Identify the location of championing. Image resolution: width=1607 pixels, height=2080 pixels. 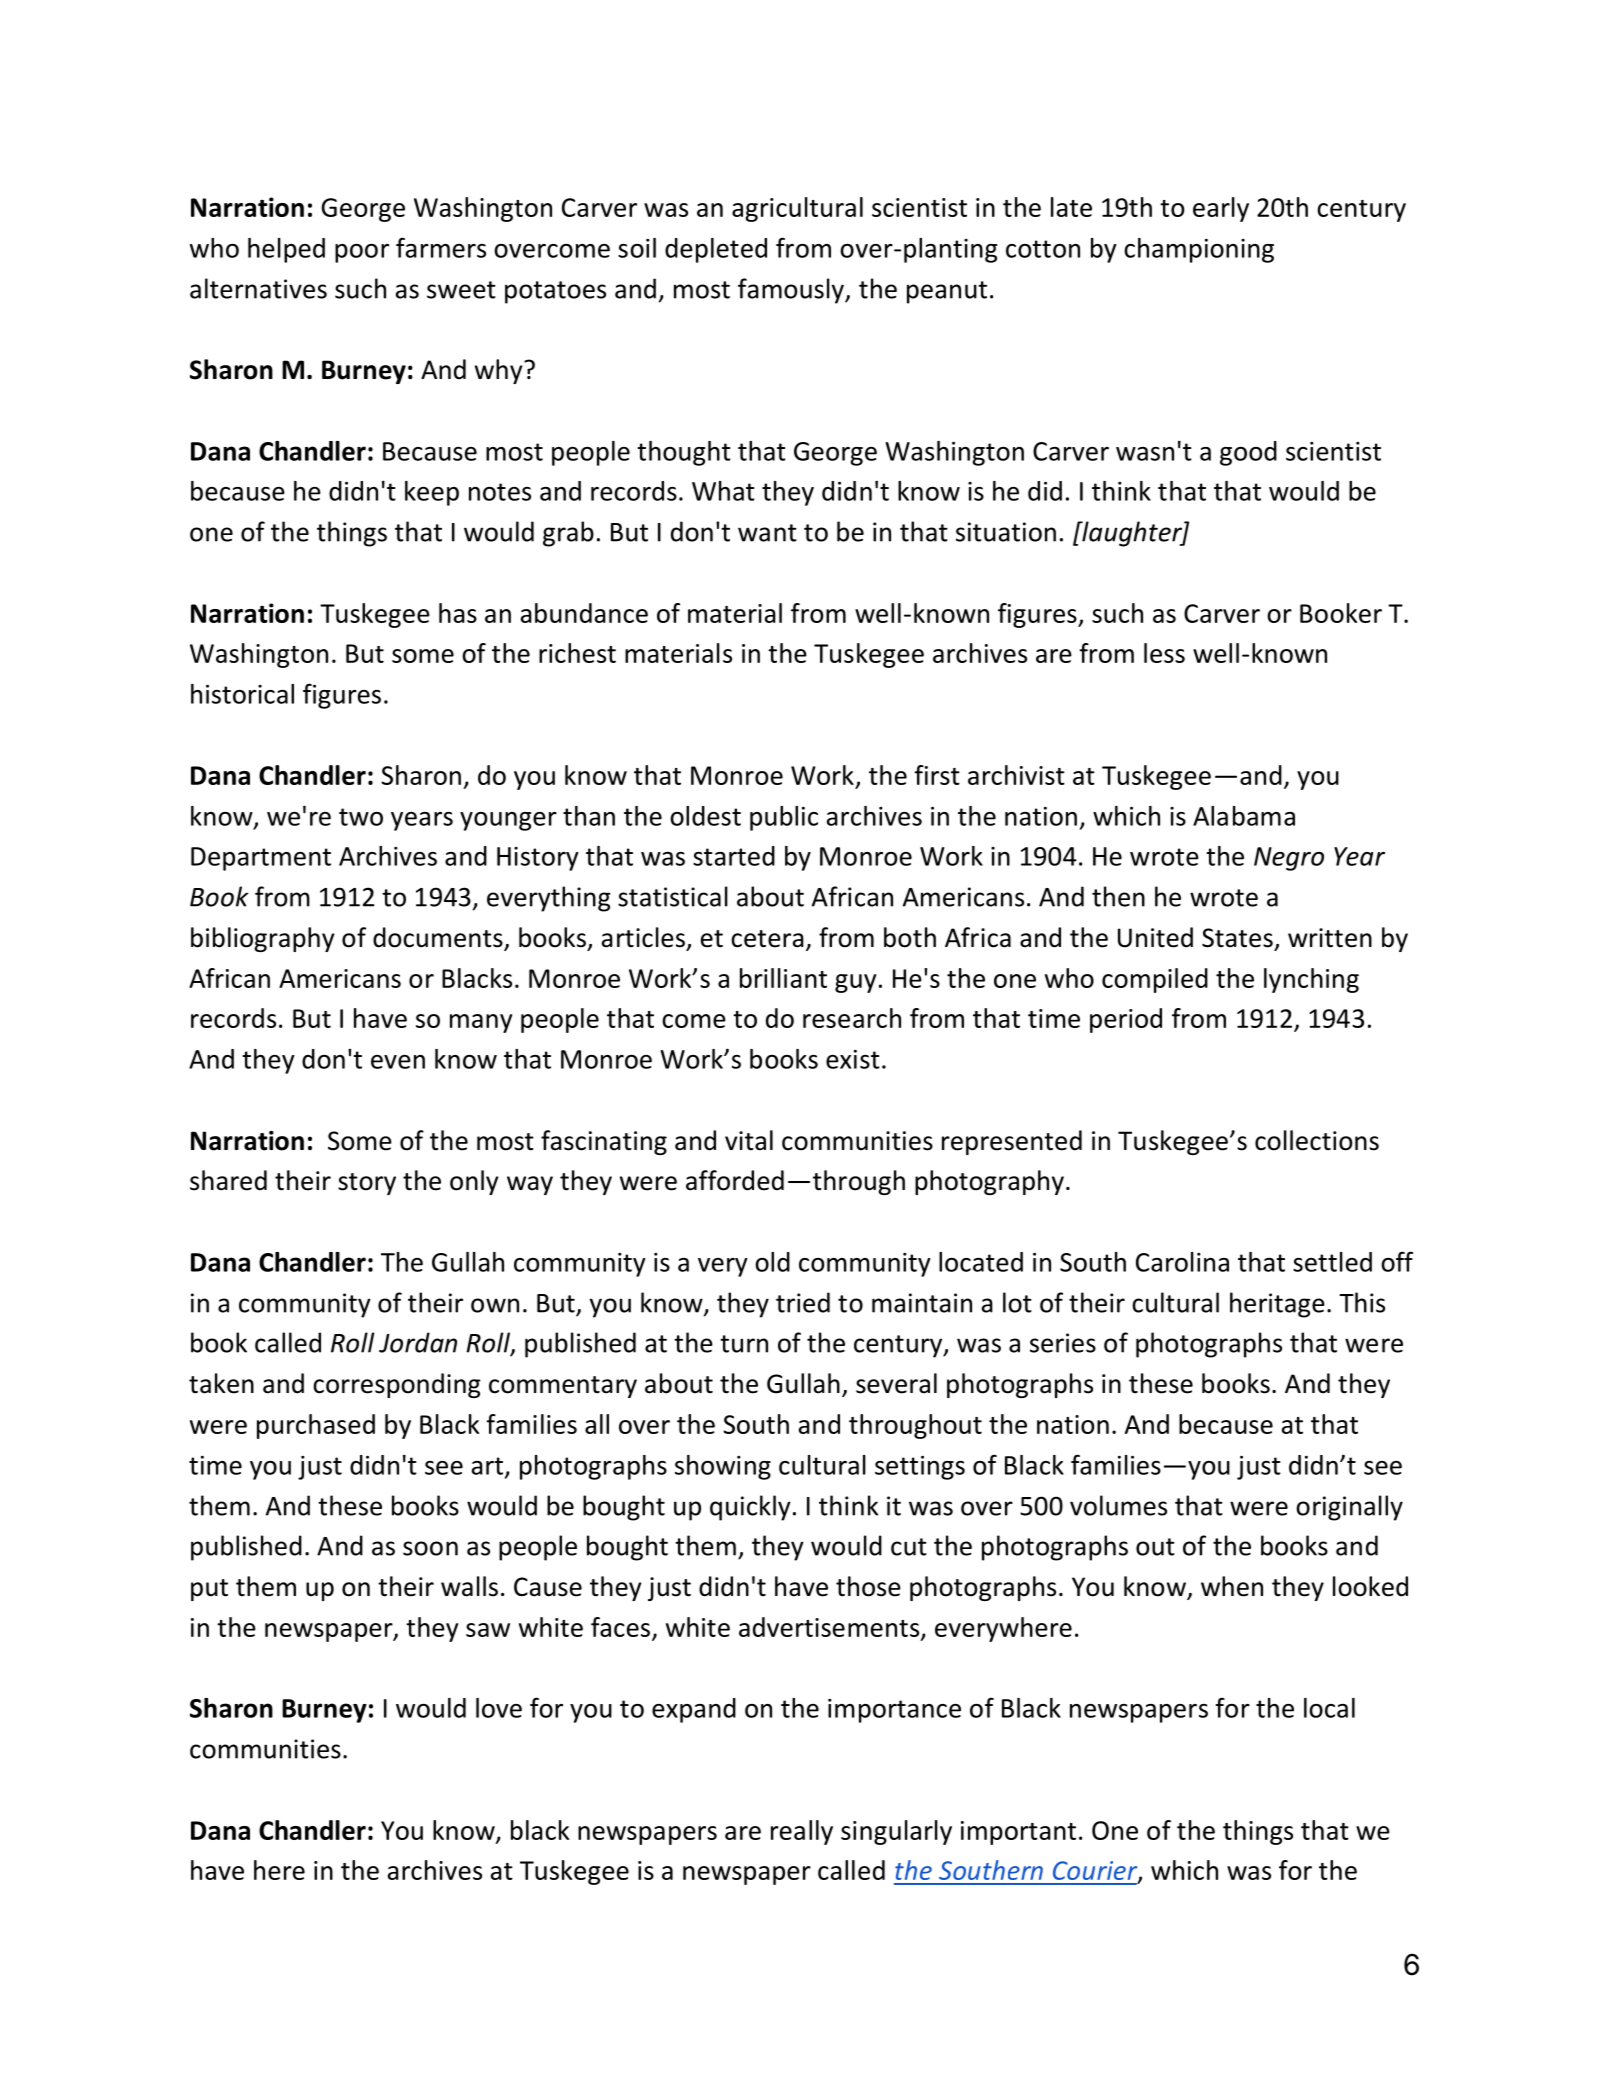
(1199, 250).
